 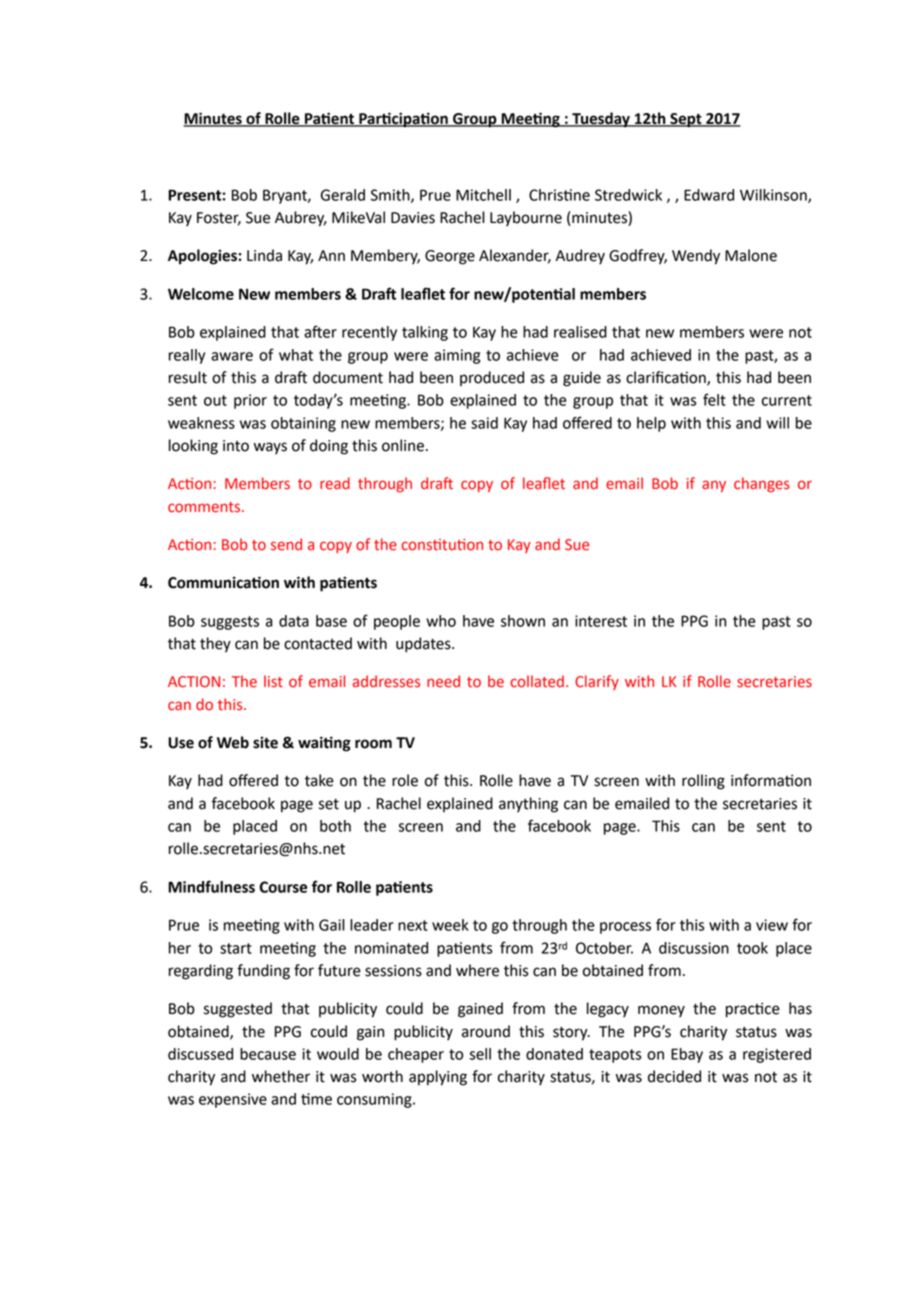 I want to click on changes, so click(x=762, y=484).
